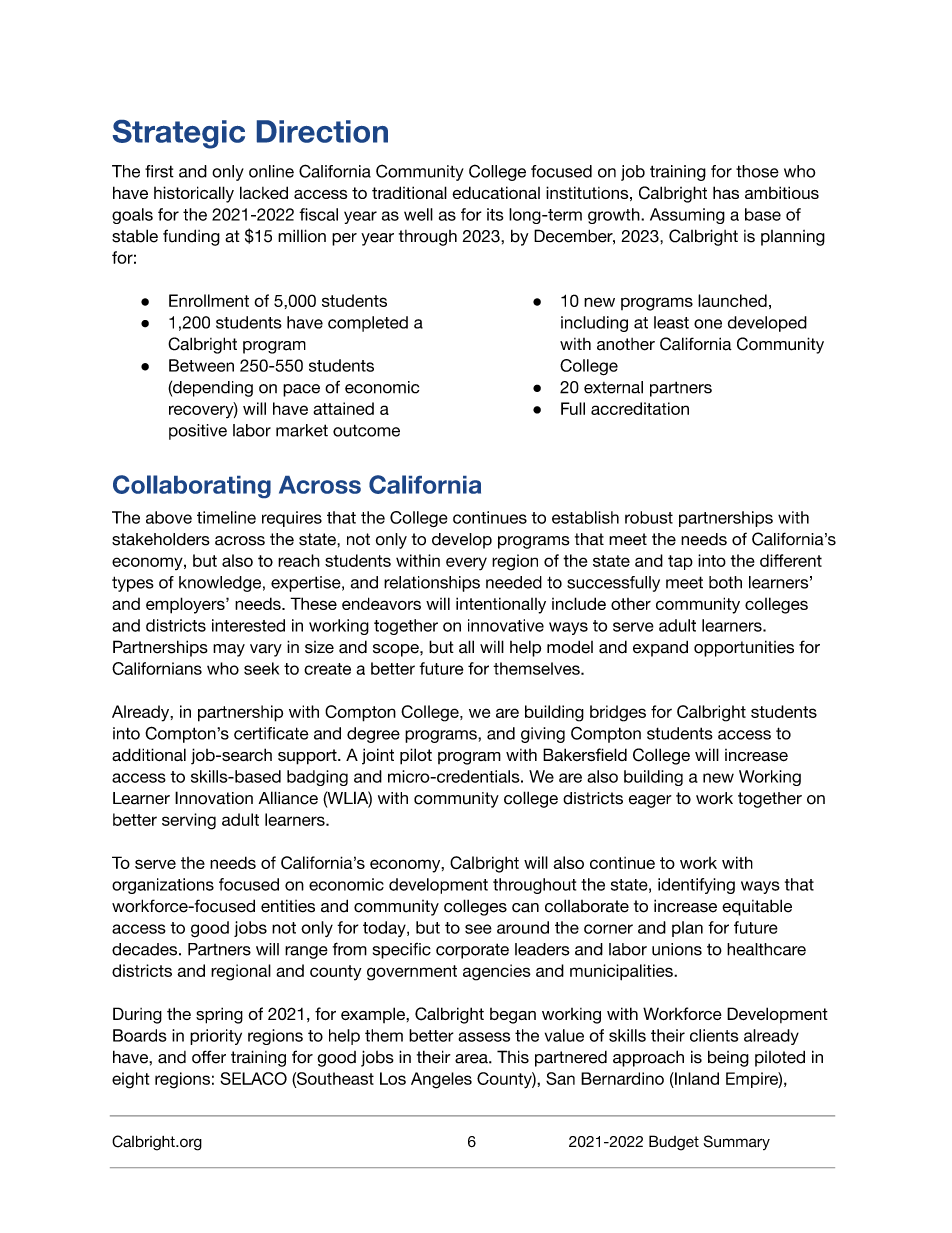 This document has height=1233, width=952. What do you see at coordinates (163, 886) in the document?
I see `organizations` at bounding box center [163, 886].
